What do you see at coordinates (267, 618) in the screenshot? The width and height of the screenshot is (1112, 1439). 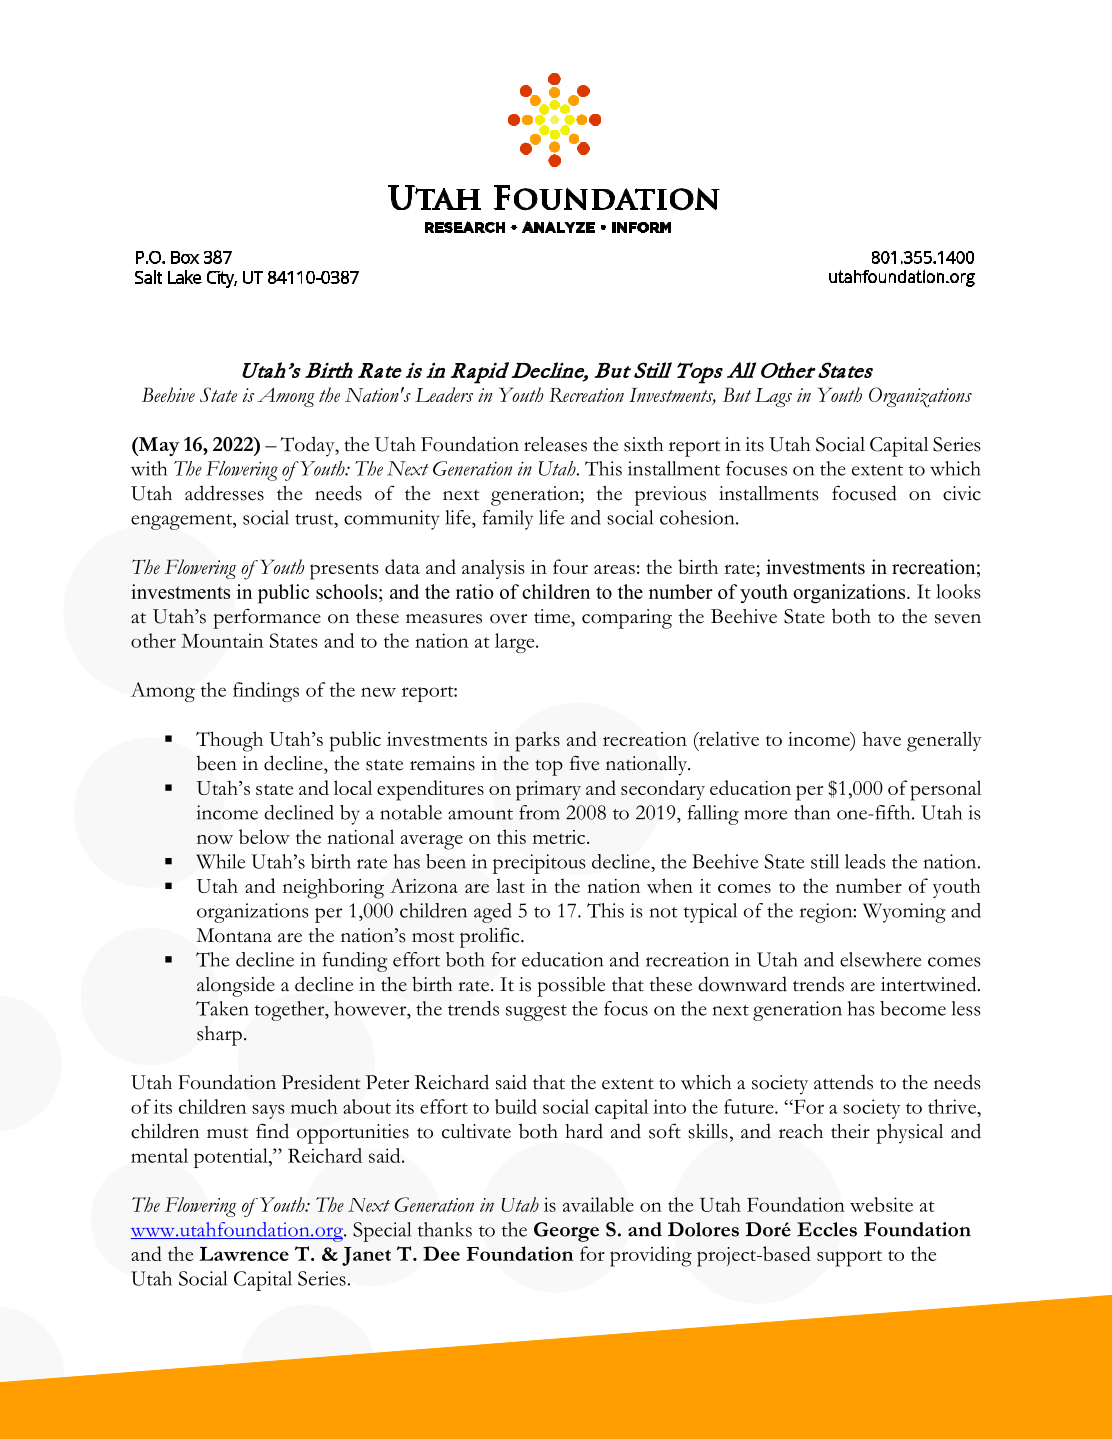 I see `performance` at bounding box center [267, 618].
